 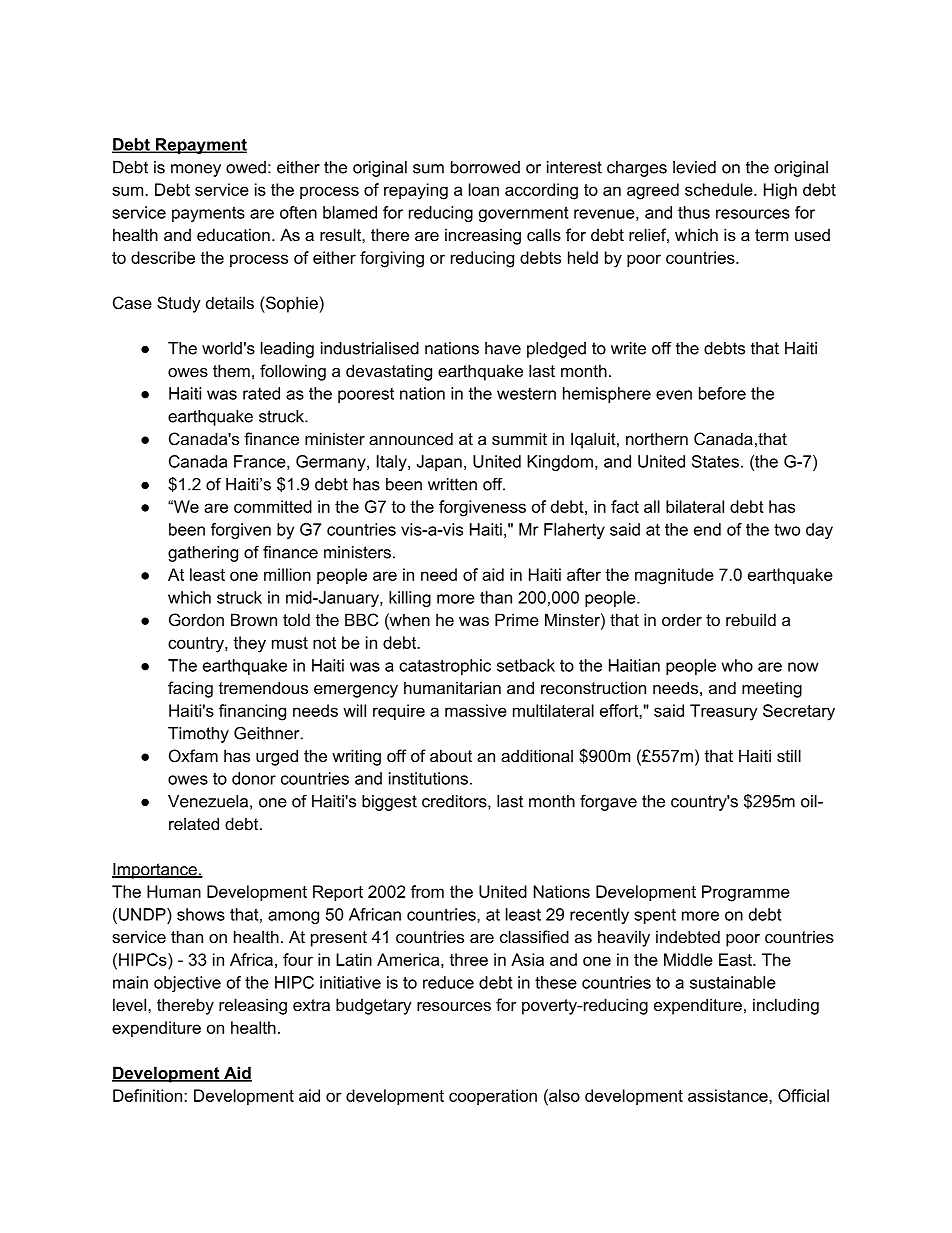 I want to click on Definition, so click(x=149, y=1095).
